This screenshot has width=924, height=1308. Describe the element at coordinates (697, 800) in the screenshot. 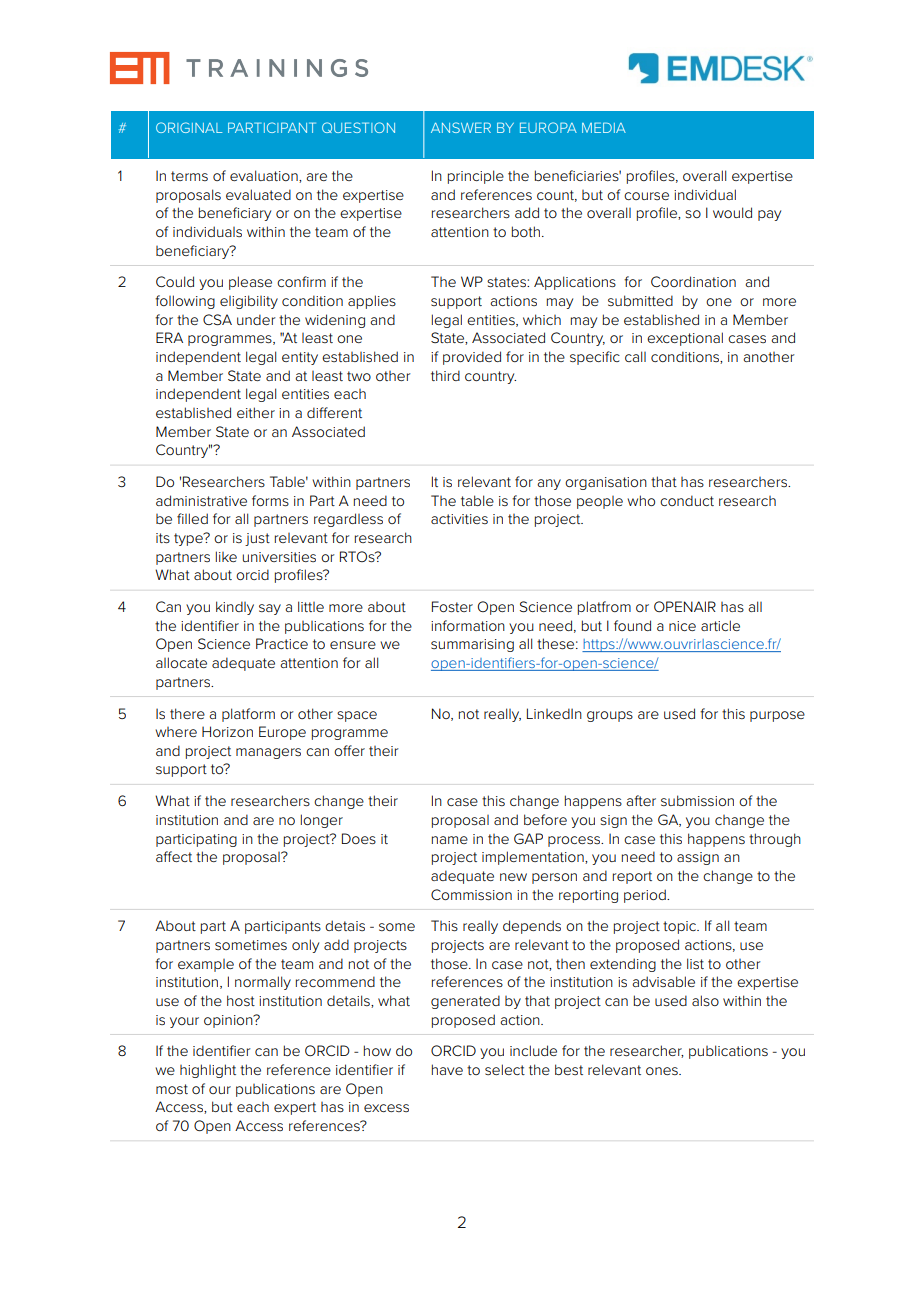

I see `submission` at that location.
